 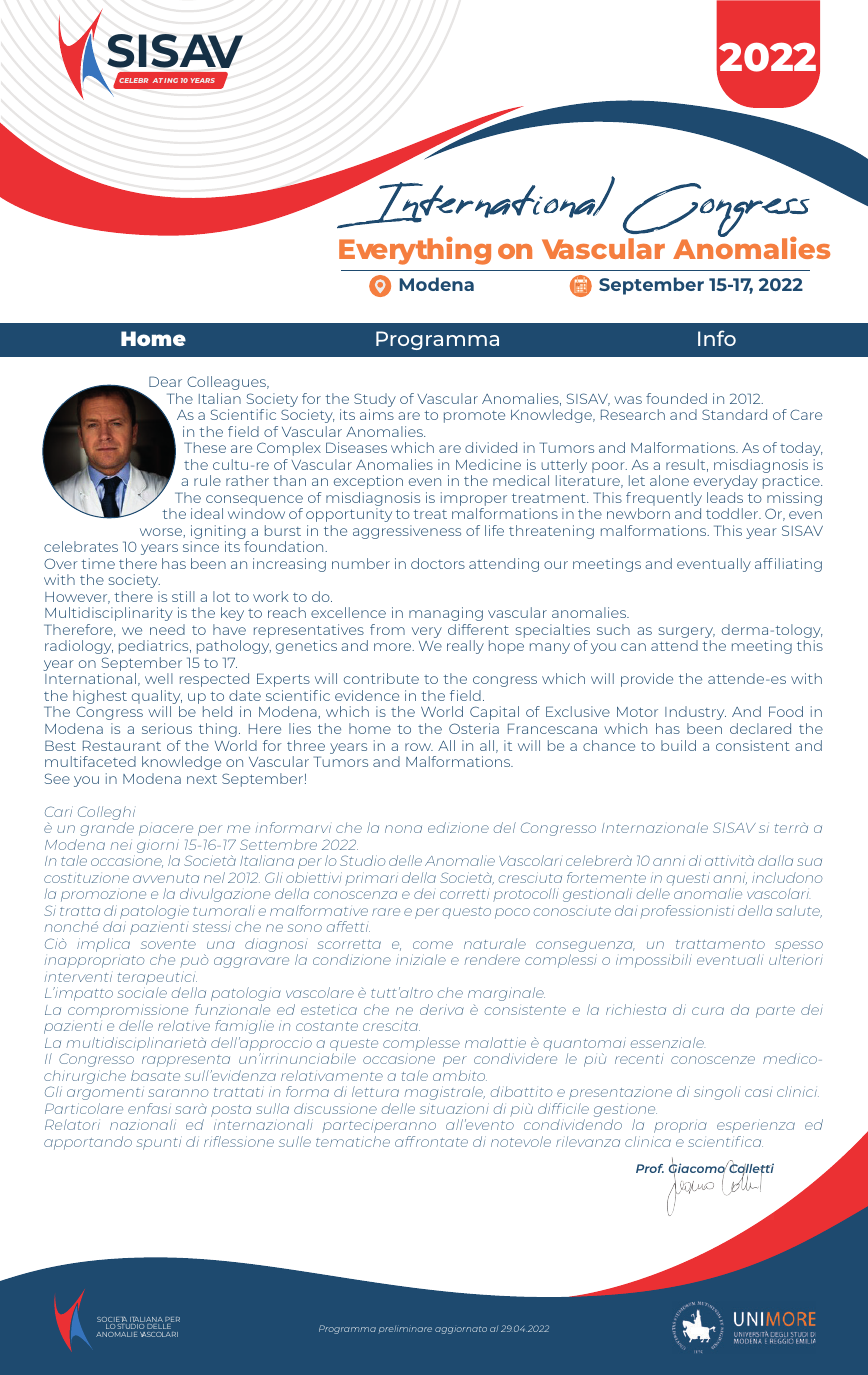 I want to click on cura, so click(x=708, y=1011).
